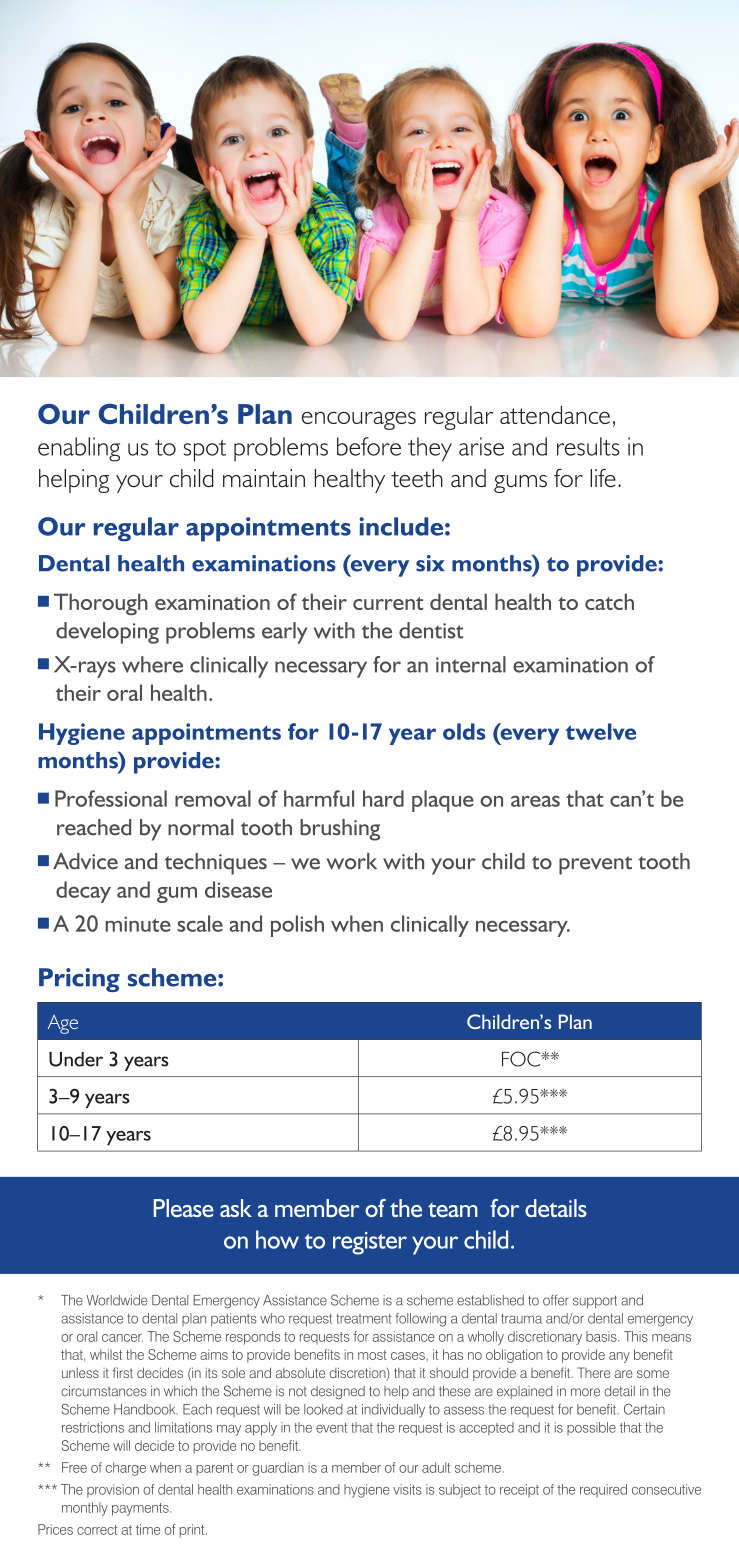  Describe the element at coordinates (603, 1491) in the image. I see `required` at that location.
